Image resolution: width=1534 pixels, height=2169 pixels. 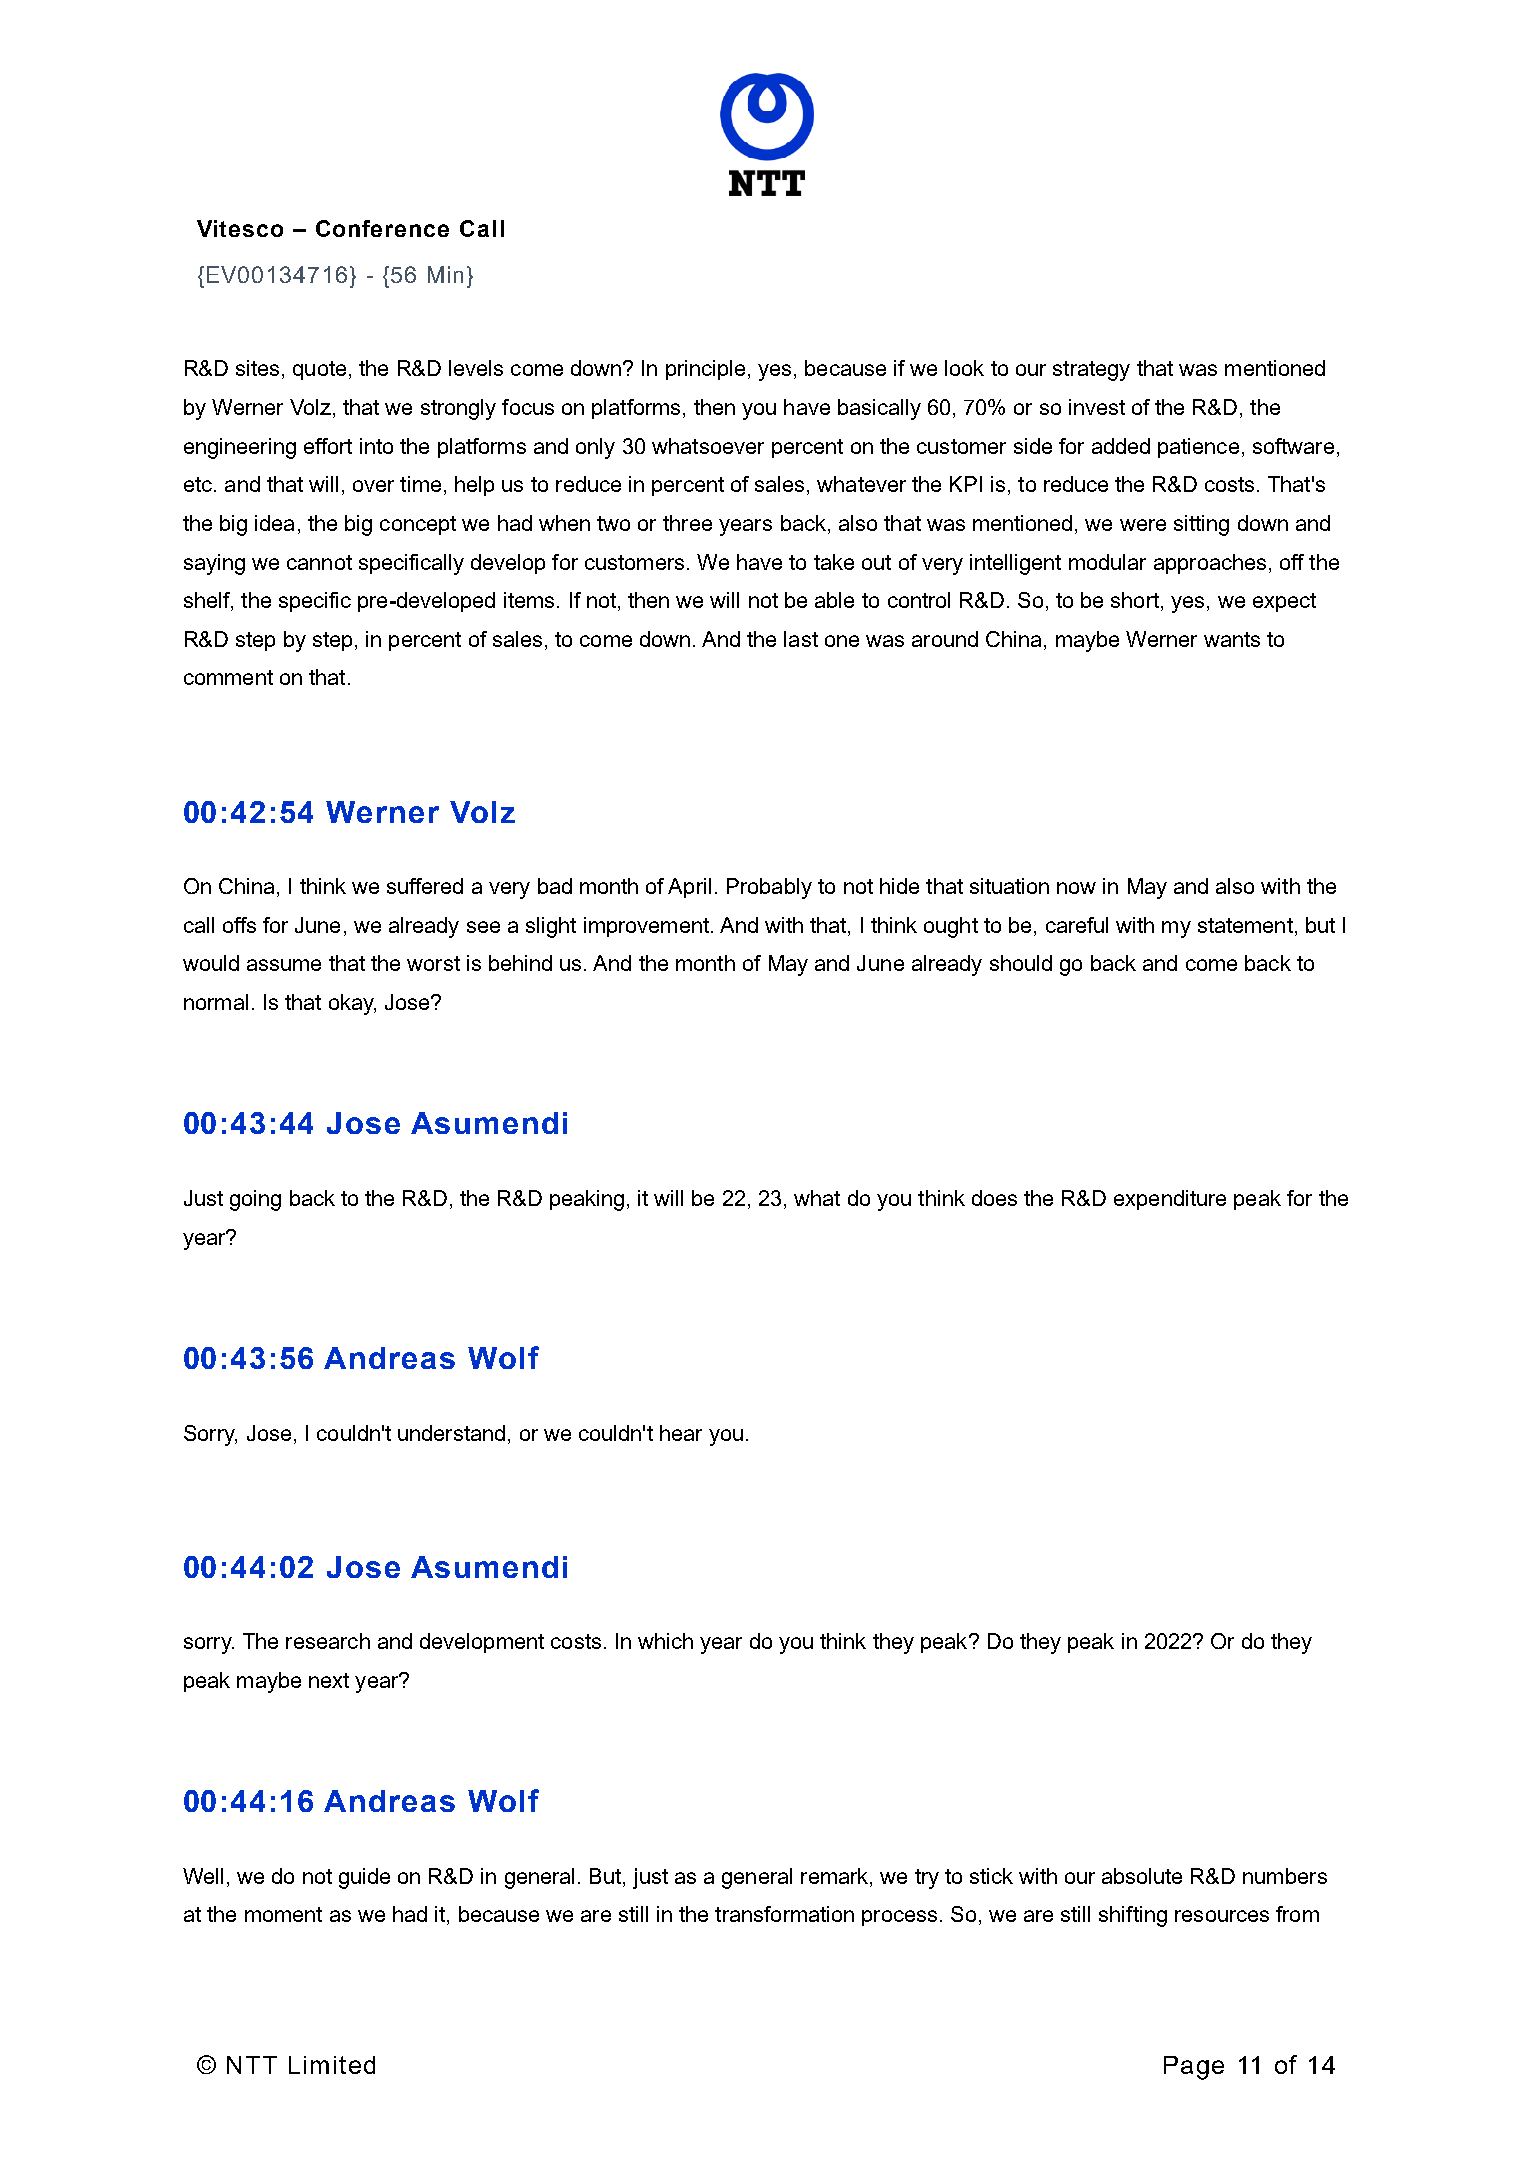 I want to click on expenditure, so click(x=1170, y=1200).
